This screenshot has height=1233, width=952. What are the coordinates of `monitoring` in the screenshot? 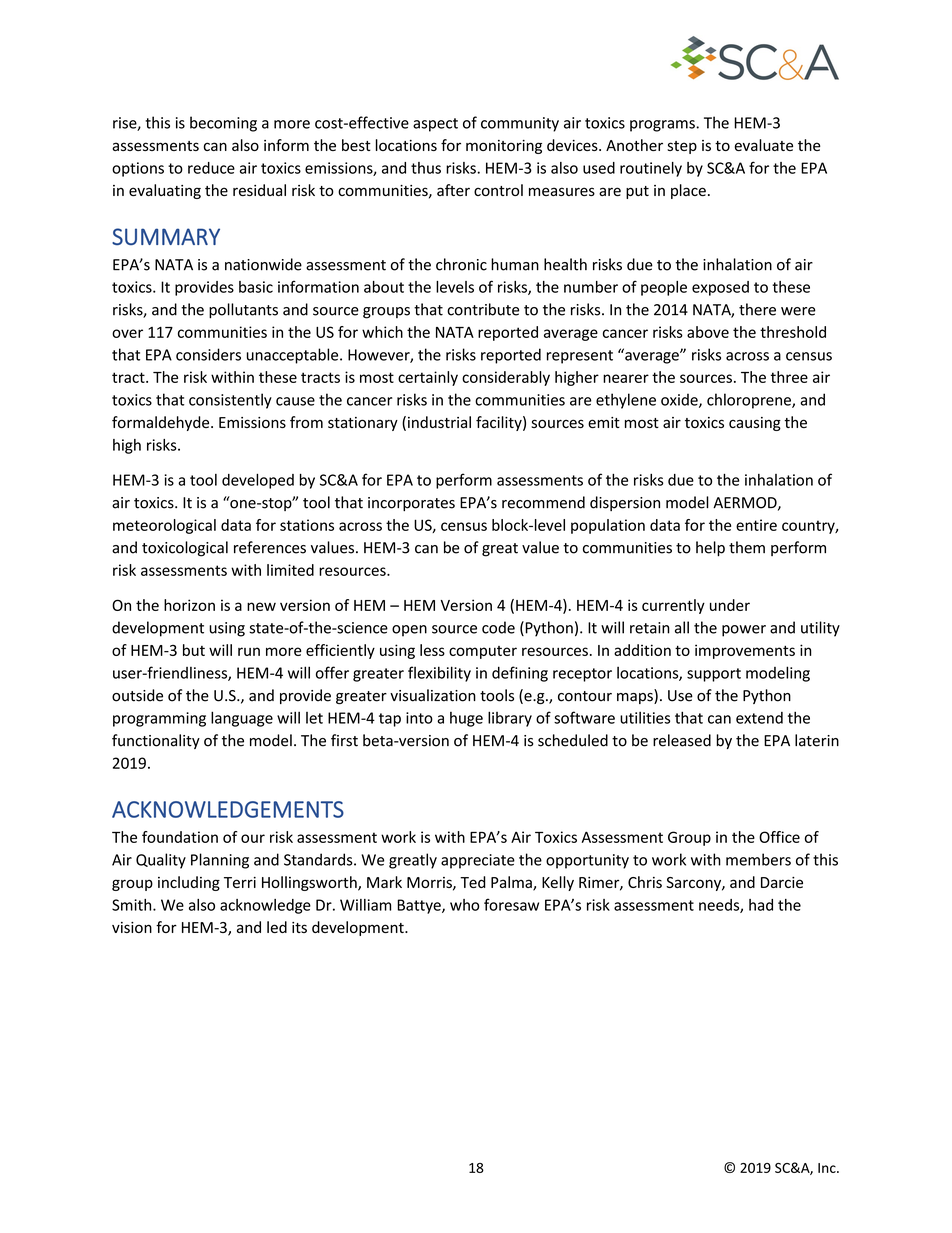 It's located at (504, 147).
